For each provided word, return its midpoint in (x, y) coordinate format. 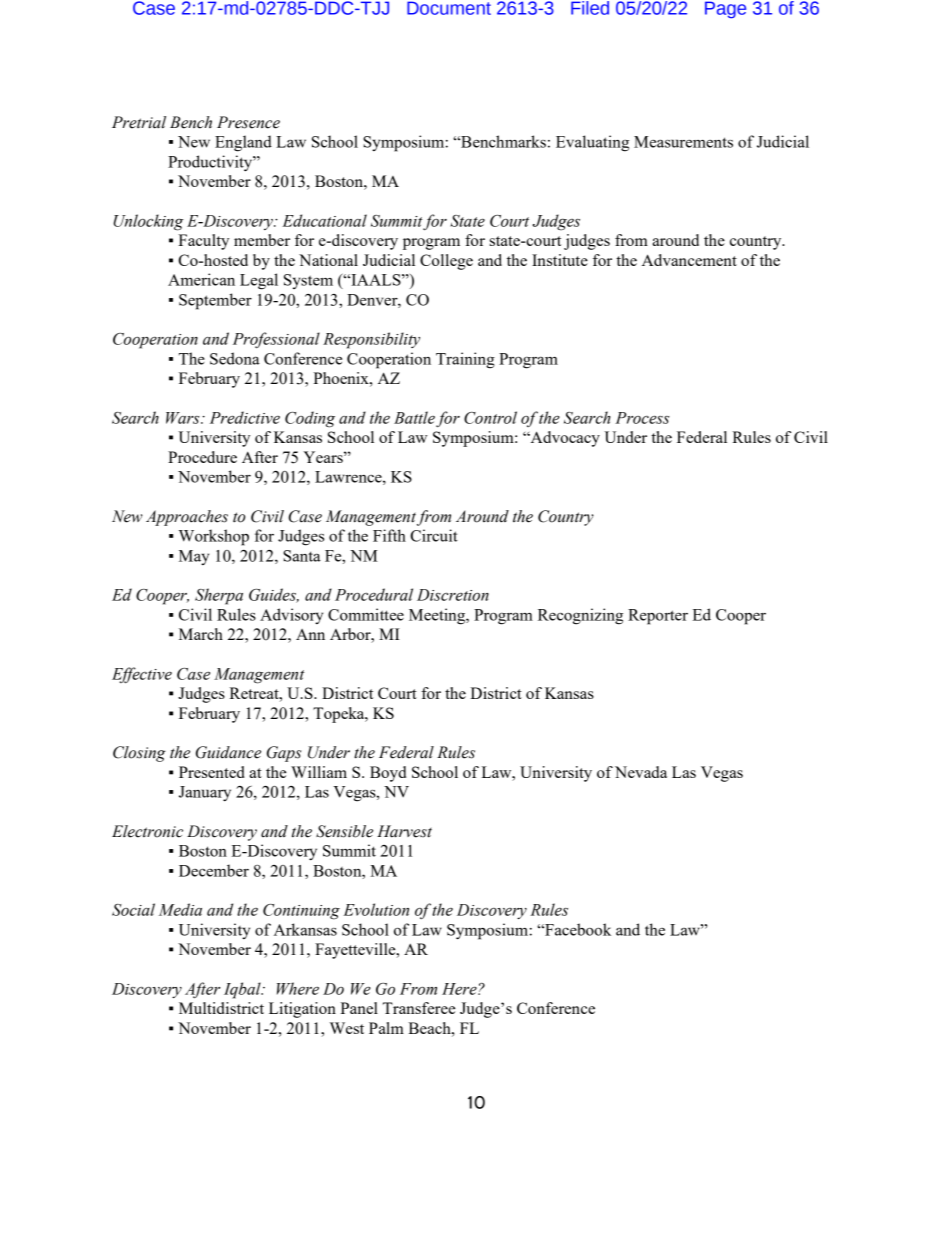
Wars (184, 418)
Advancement (689, 260)
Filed (590, 8)
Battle (414, 417)
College (446, 262)
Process (642, 418)
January (205, 793)
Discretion (453, 595)
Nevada (641, 772)
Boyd (388, 774)
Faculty (203, 242)
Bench (191, 122)
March (201, 634)
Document (449, 8)
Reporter (658, 617)
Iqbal (243, 990)
